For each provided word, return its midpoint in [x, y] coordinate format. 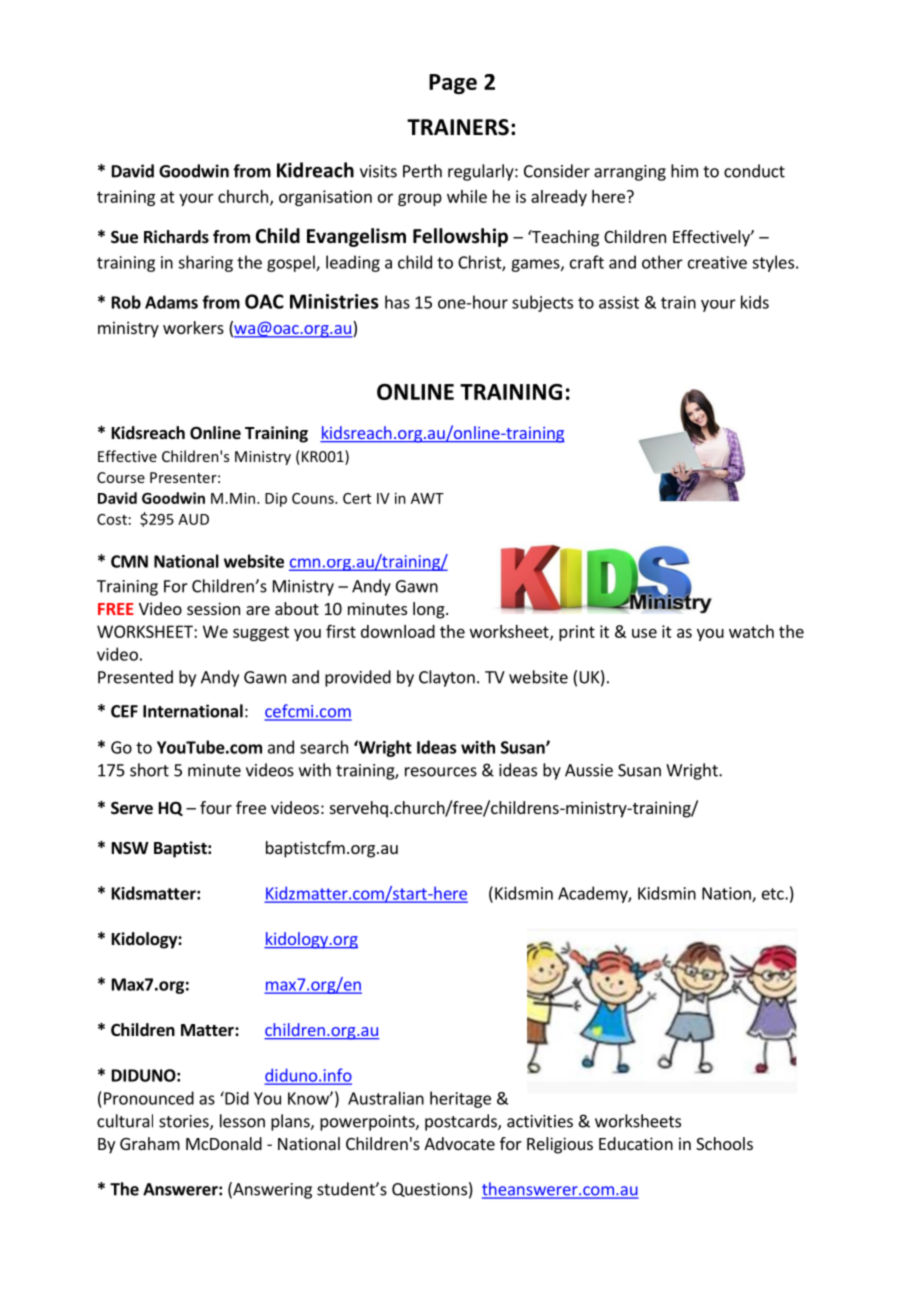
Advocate [459, 1143]
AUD [193, 519]
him [684, 171]
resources [441, 772]
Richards [176, 237]
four [216, 807]
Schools [724, 1143]
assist [619, 302]
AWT [427, 498]
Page [453, 84]
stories [185, 1122]
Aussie [589, 770]
